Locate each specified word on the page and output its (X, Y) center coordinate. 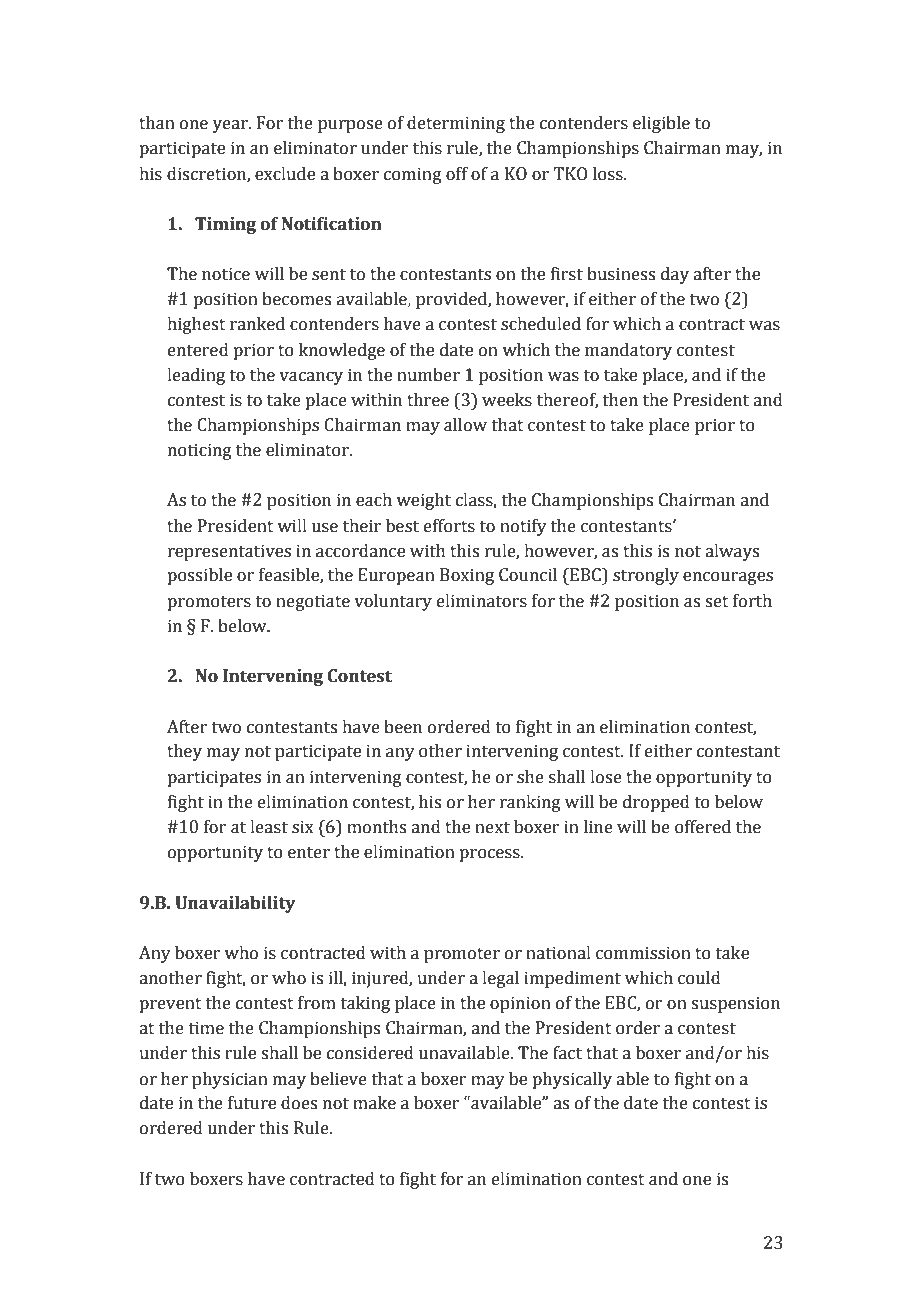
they (184, 752)
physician (230, 1080)
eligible (661, 124)
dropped (656, 803)
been (403, 727)
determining (456, 124)
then (620, 400)
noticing (200, 451)
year (231, 126)
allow (465, 425)
